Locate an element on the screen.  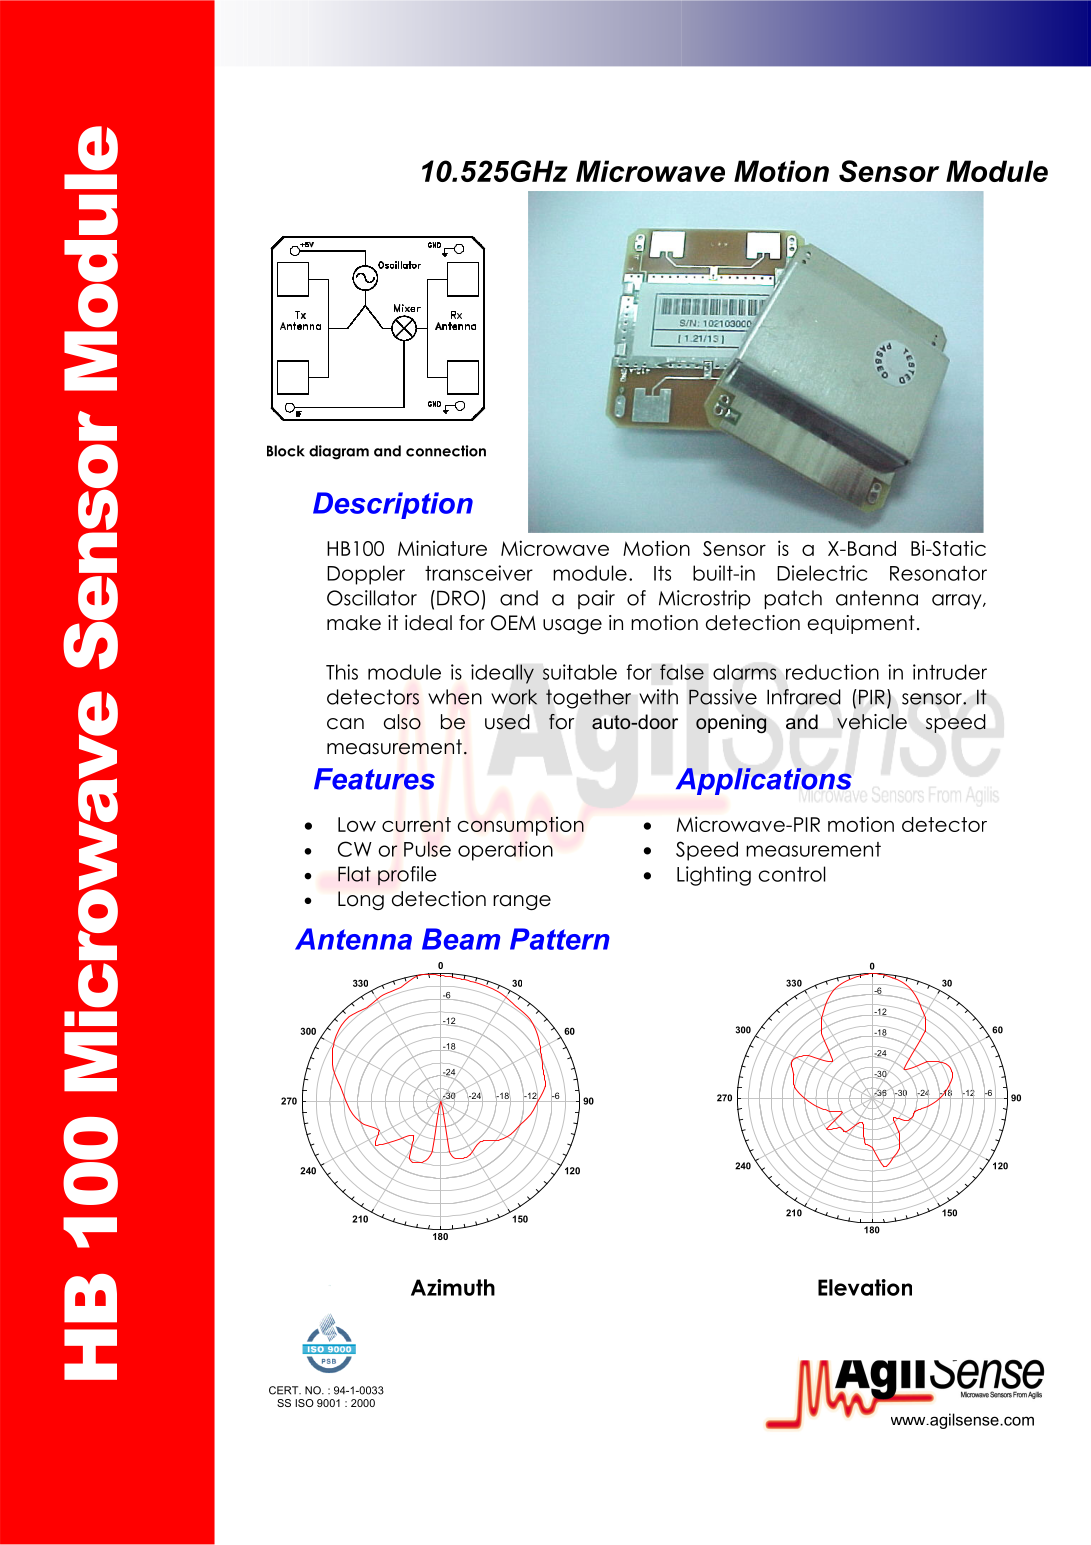
Dielectric is located at coordinates (822, 573).
